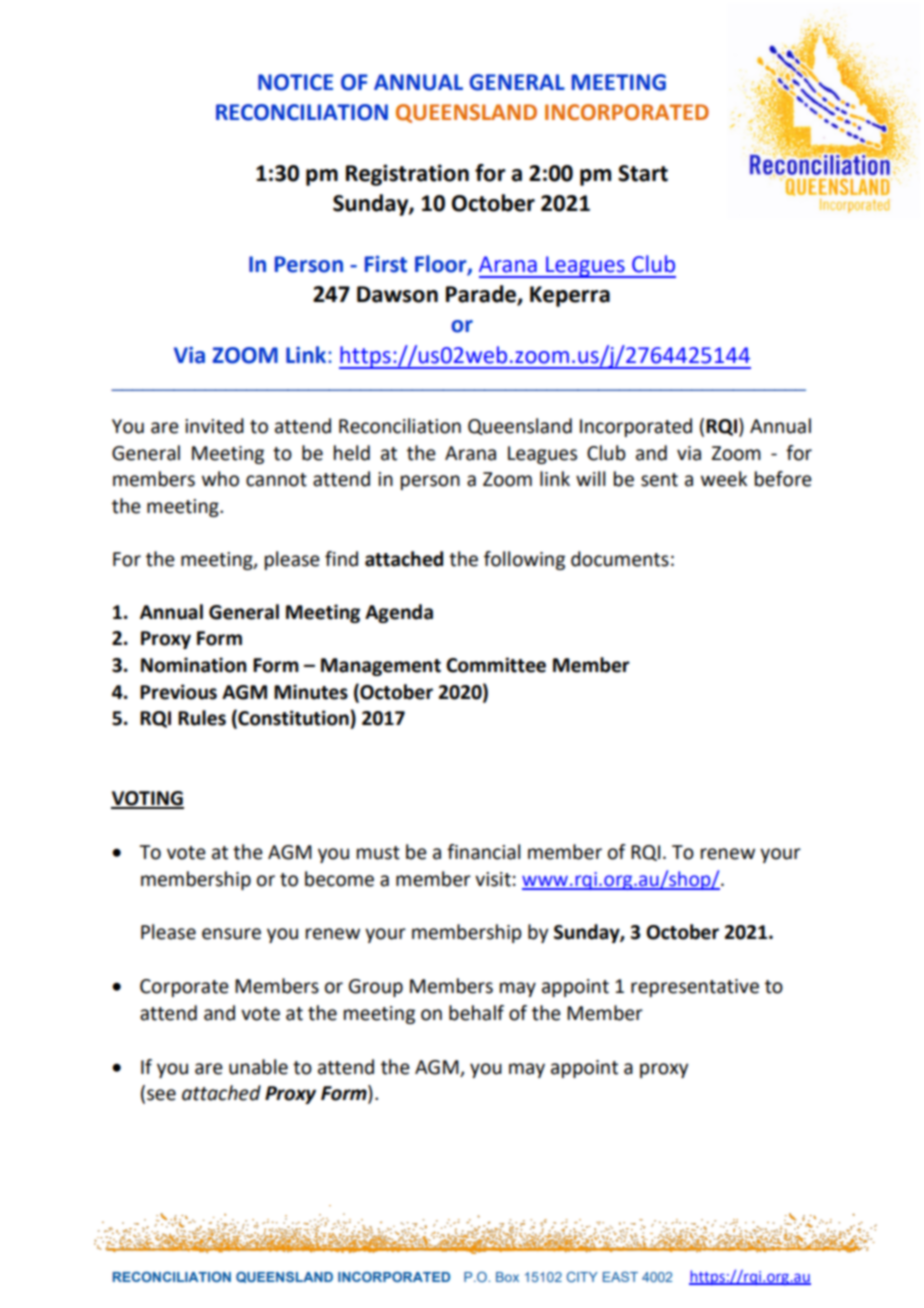  Describe the element at coordinates (620, 559) in the screenshot. I see `documents` at that location.
